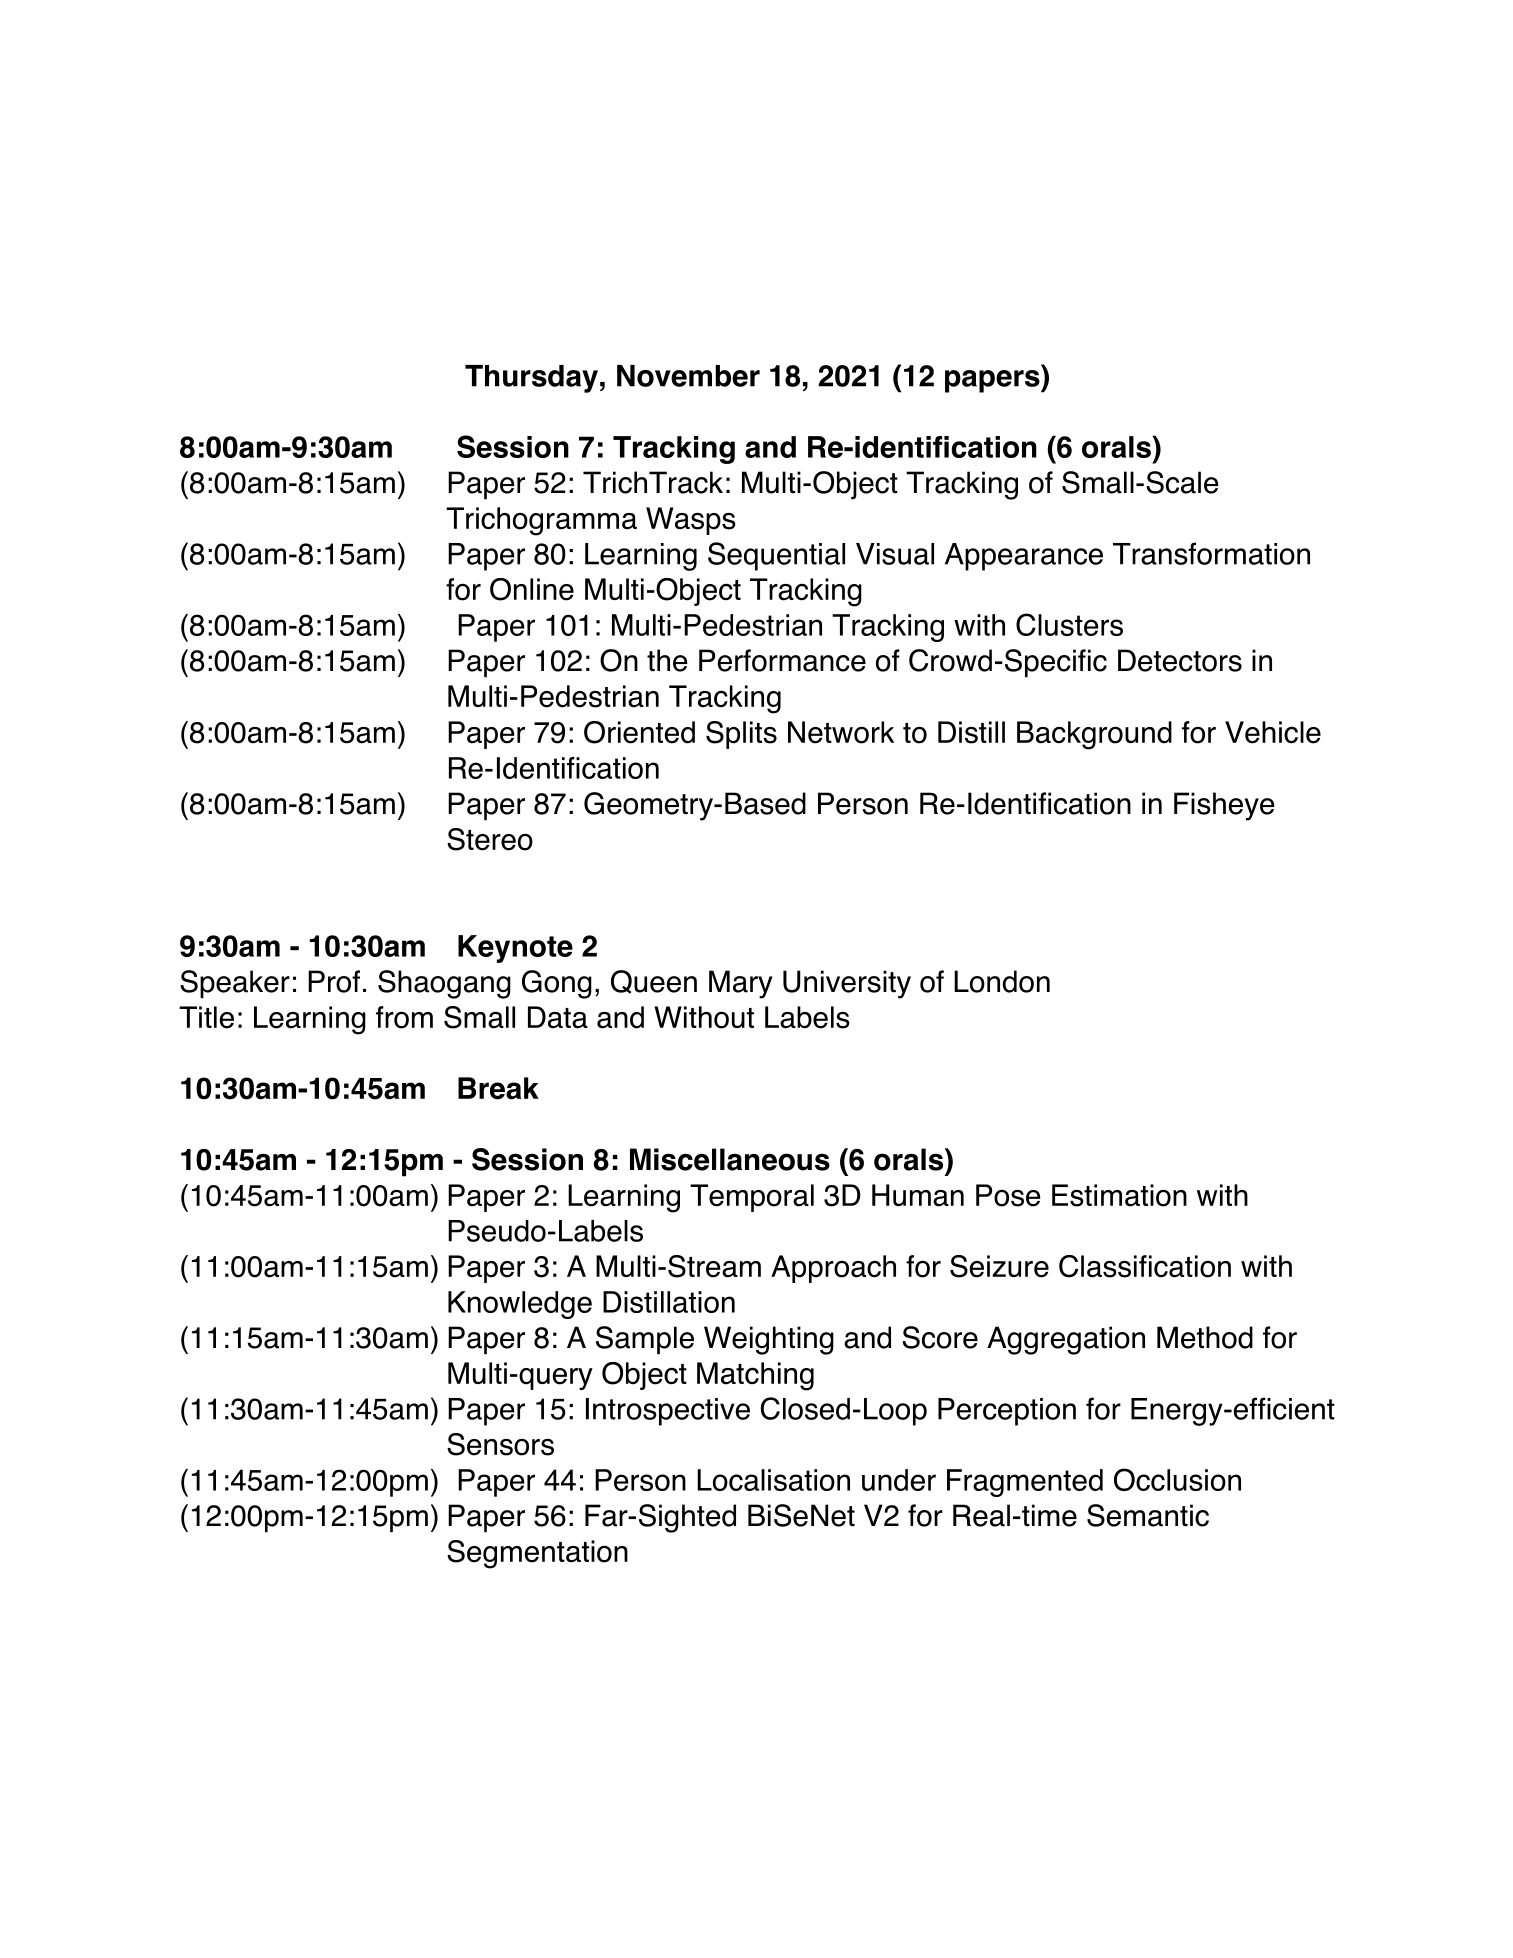  I want to click on Performance, so click(782, 660).
